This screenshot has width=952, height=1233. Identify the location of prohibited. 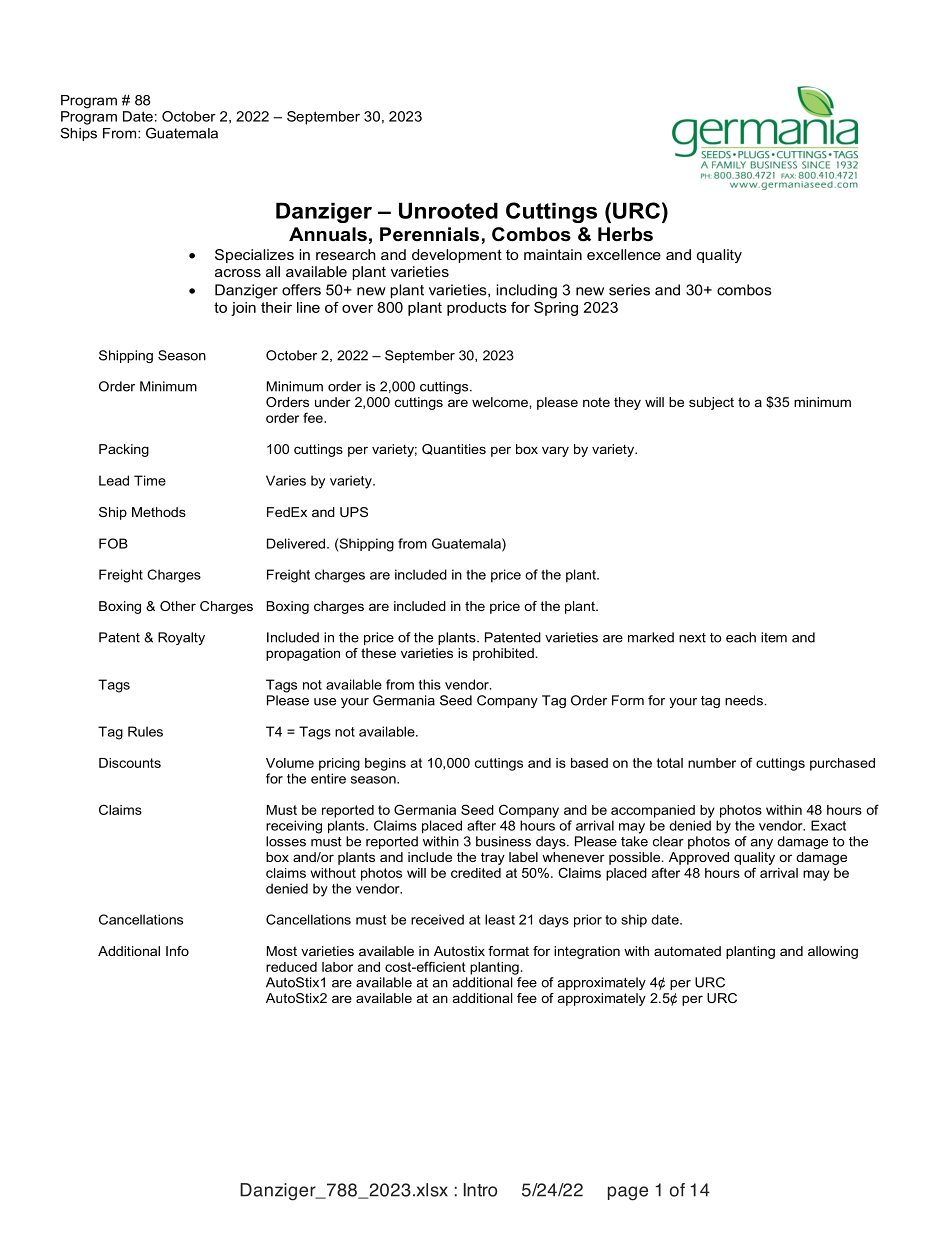
(503, 654).
